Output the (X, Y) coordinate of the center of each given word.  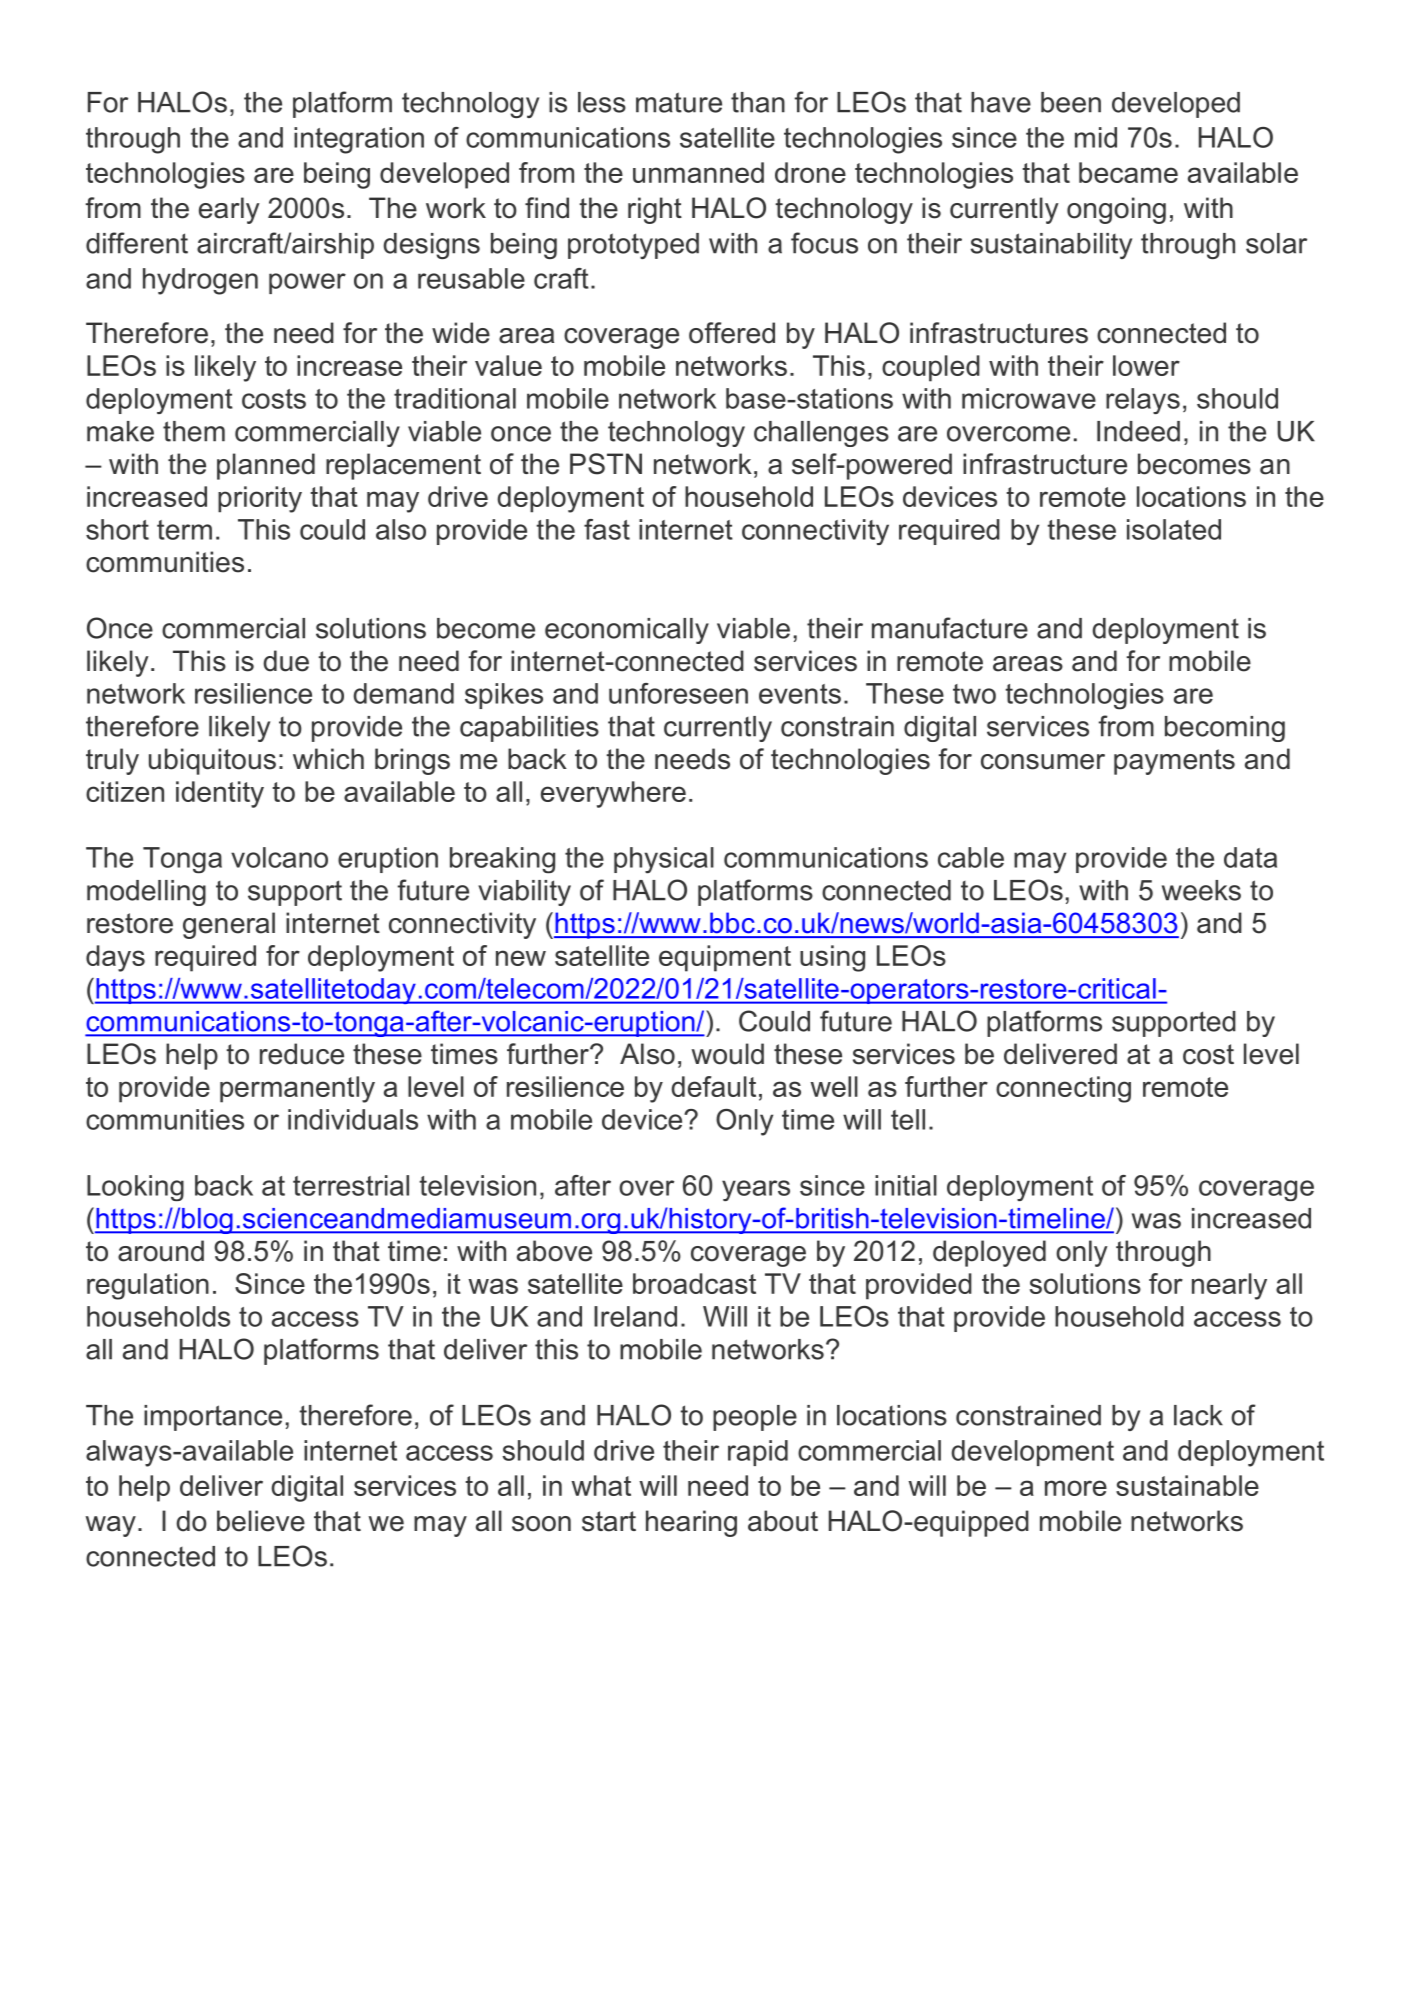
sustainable (1187, 1485)
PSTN (606, 464)
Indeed (1138, 431)
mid (1096, 137)
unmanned (698, 172)
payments (1174, 762)
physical (664, 860)
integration (359, 140)
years (756, 1190)
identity (220, 794)
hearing (691, 1523)
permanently (297, 1089)
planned (266, 466)
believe (261, 1521)
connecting (1063, 1089)
